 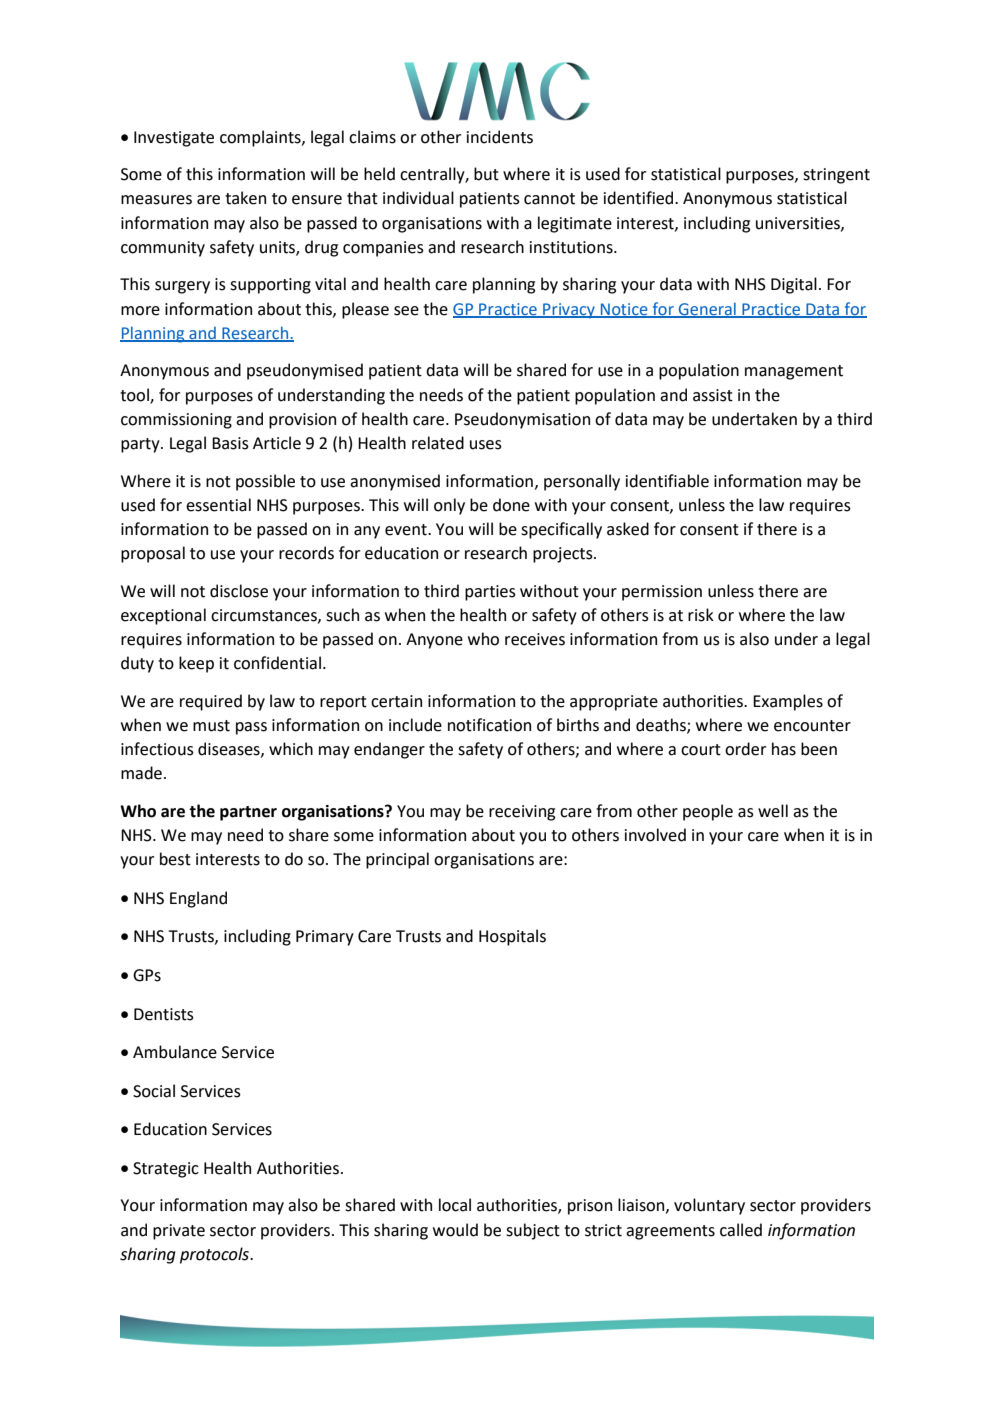 I want to click on uses, so click(x=486, y=445).
